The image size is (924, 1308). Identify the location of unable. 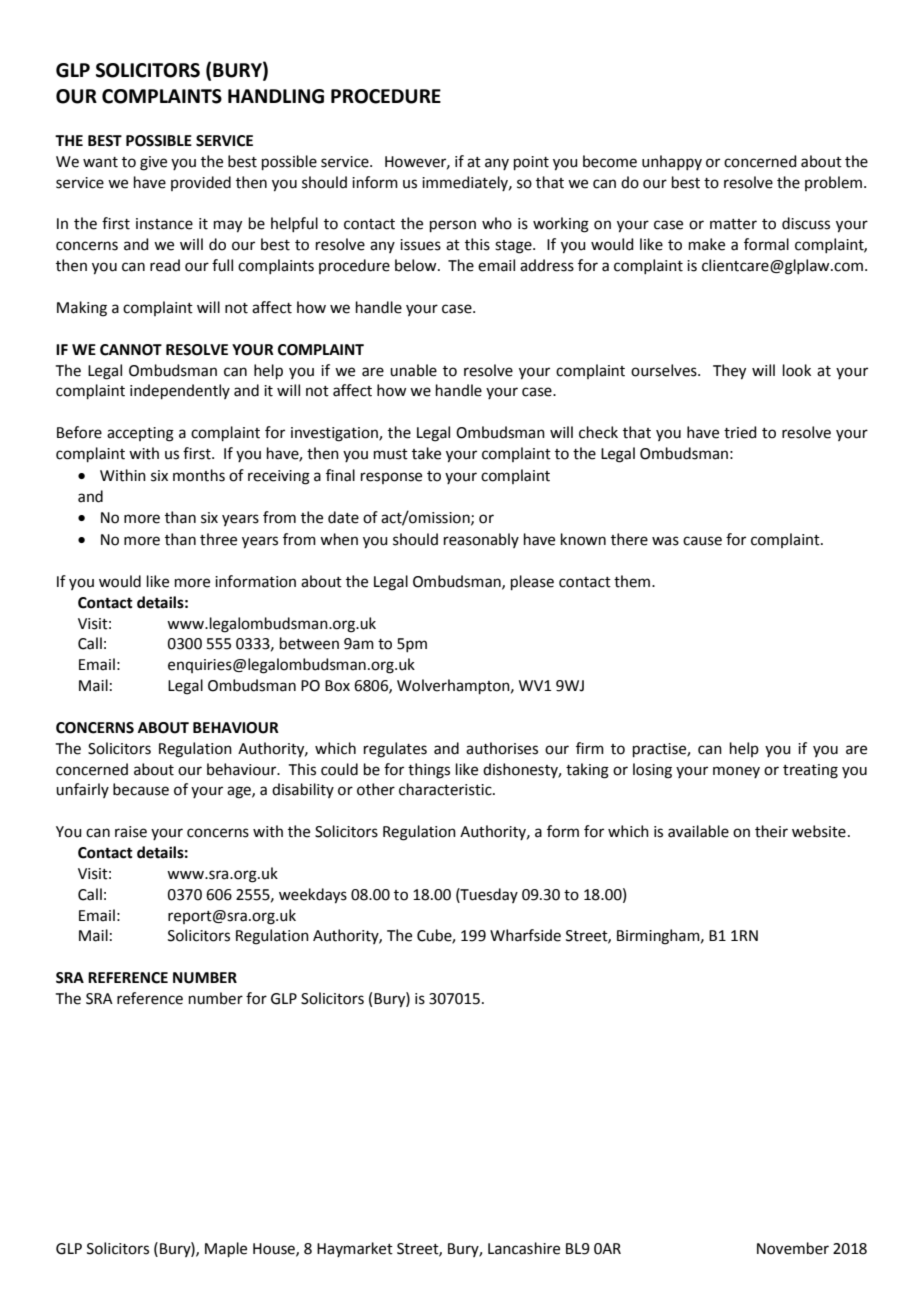
(413, 370).
